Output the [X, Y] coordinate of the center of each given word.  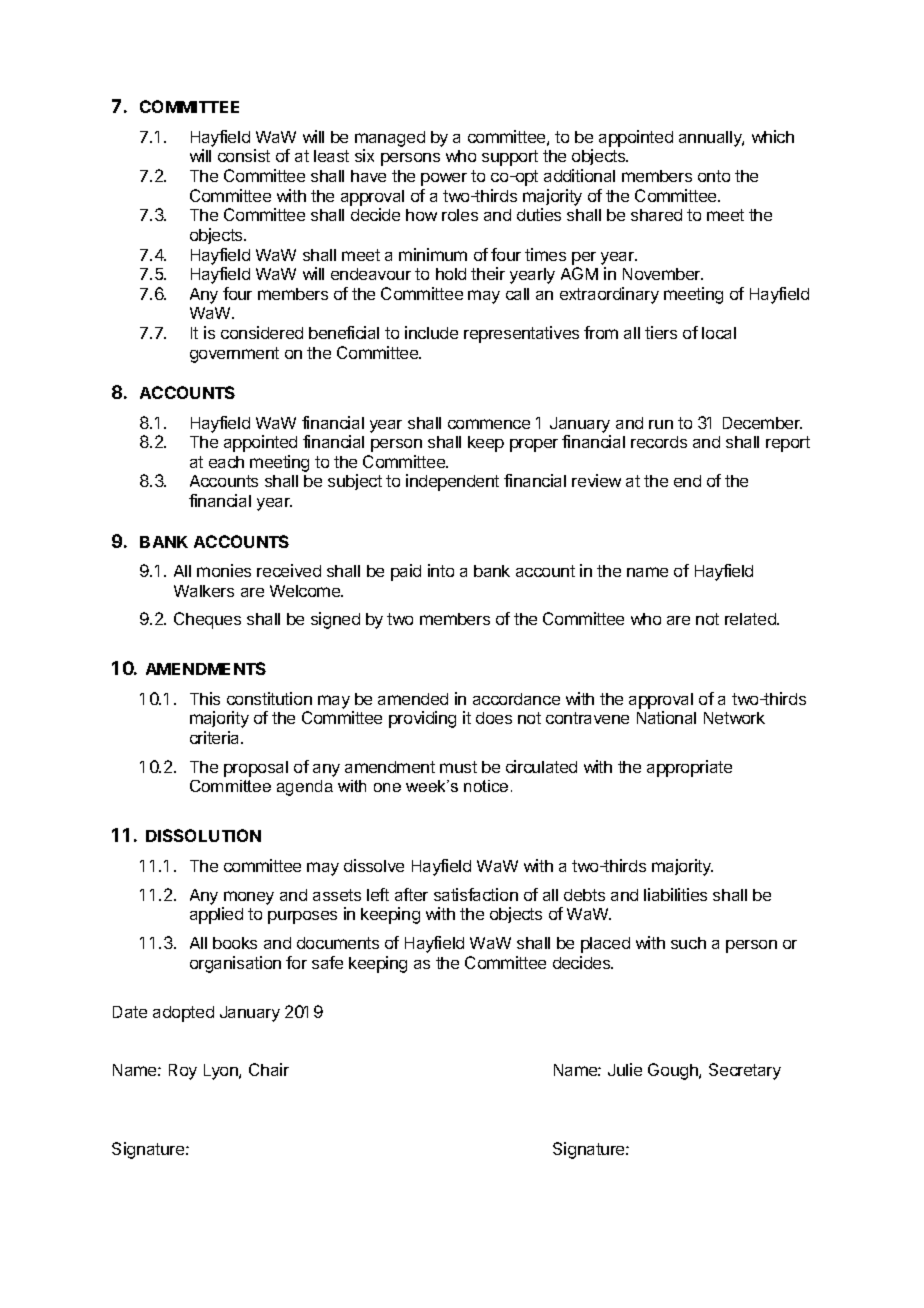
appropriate [689, 768]
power [444, 179]
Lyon [222, 1072]
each [226, 462]
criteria [216, 737]
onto [714, 176]
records [659, 442]
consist [244, 155]
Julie [625, 1069]
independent [452, 482]
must [458, 767]
